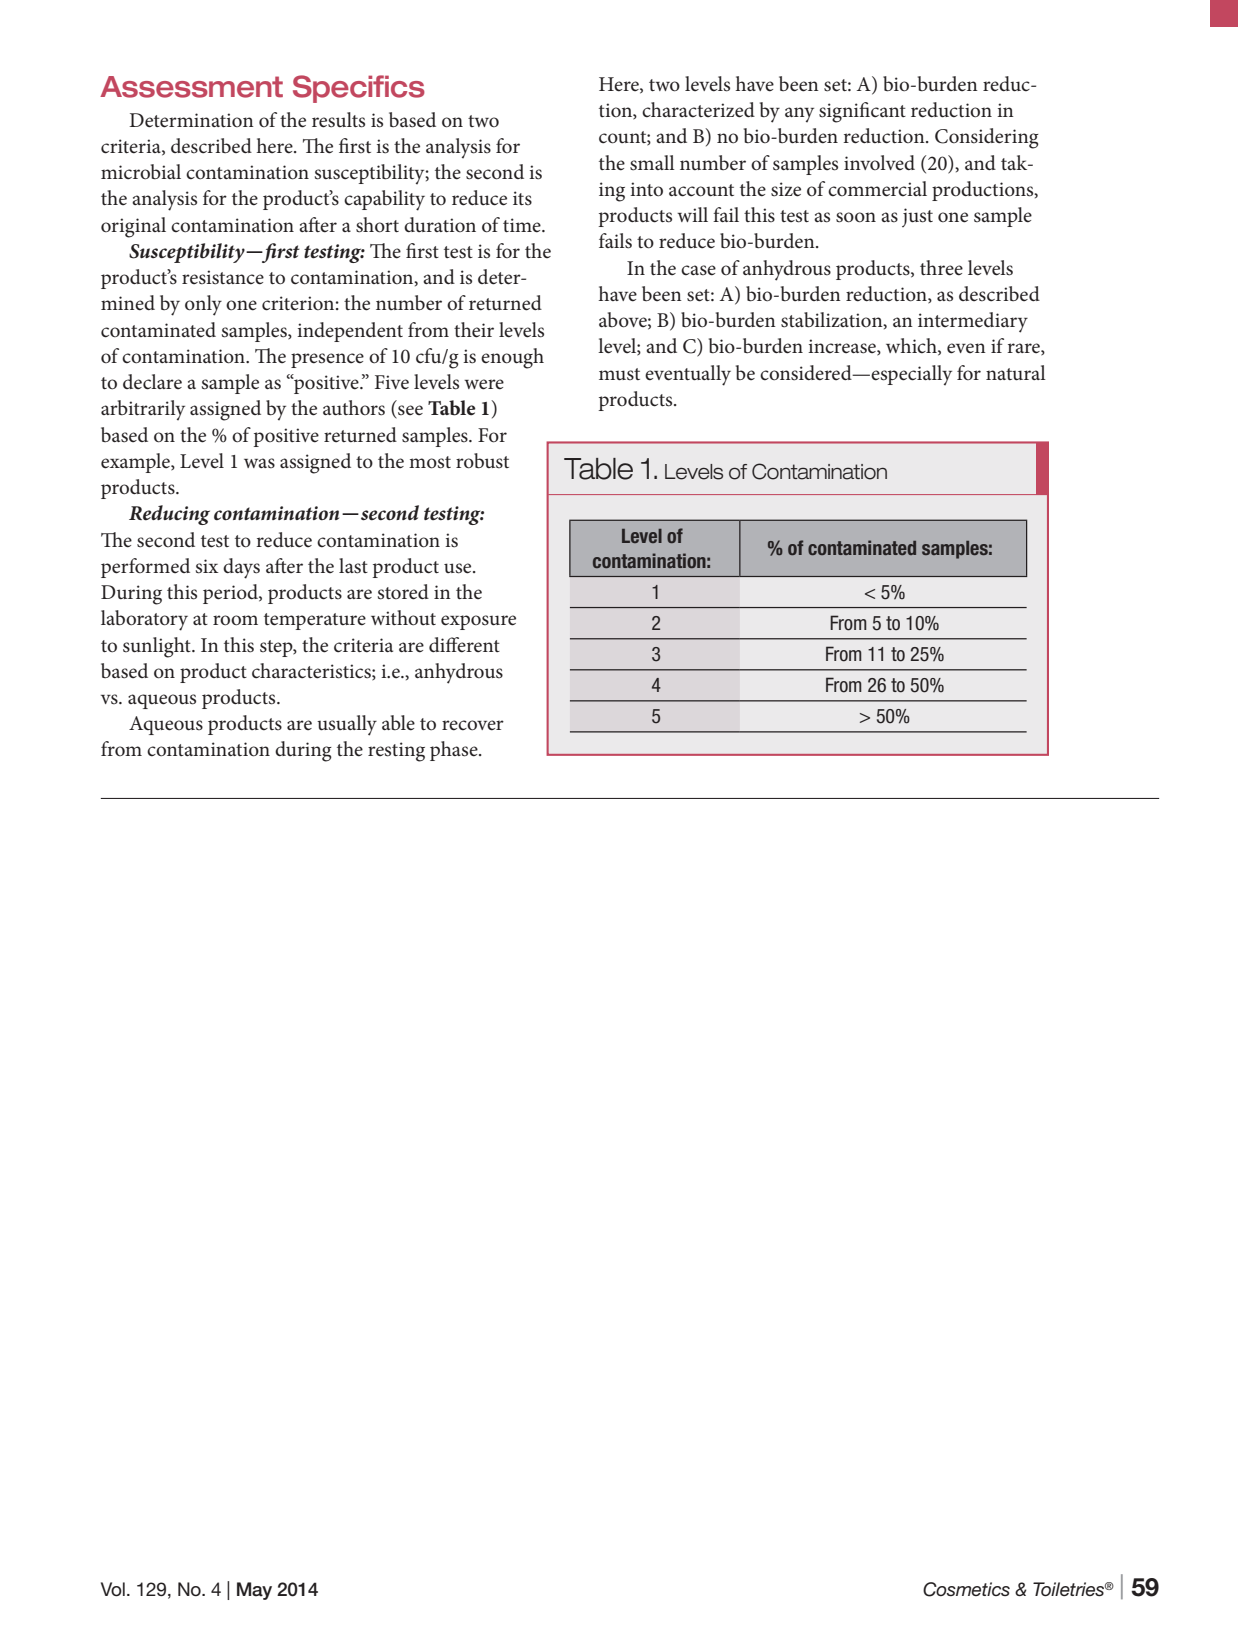 The width and height of the document is (1238, 1644). I want to click on significant, so click(862, 112).
